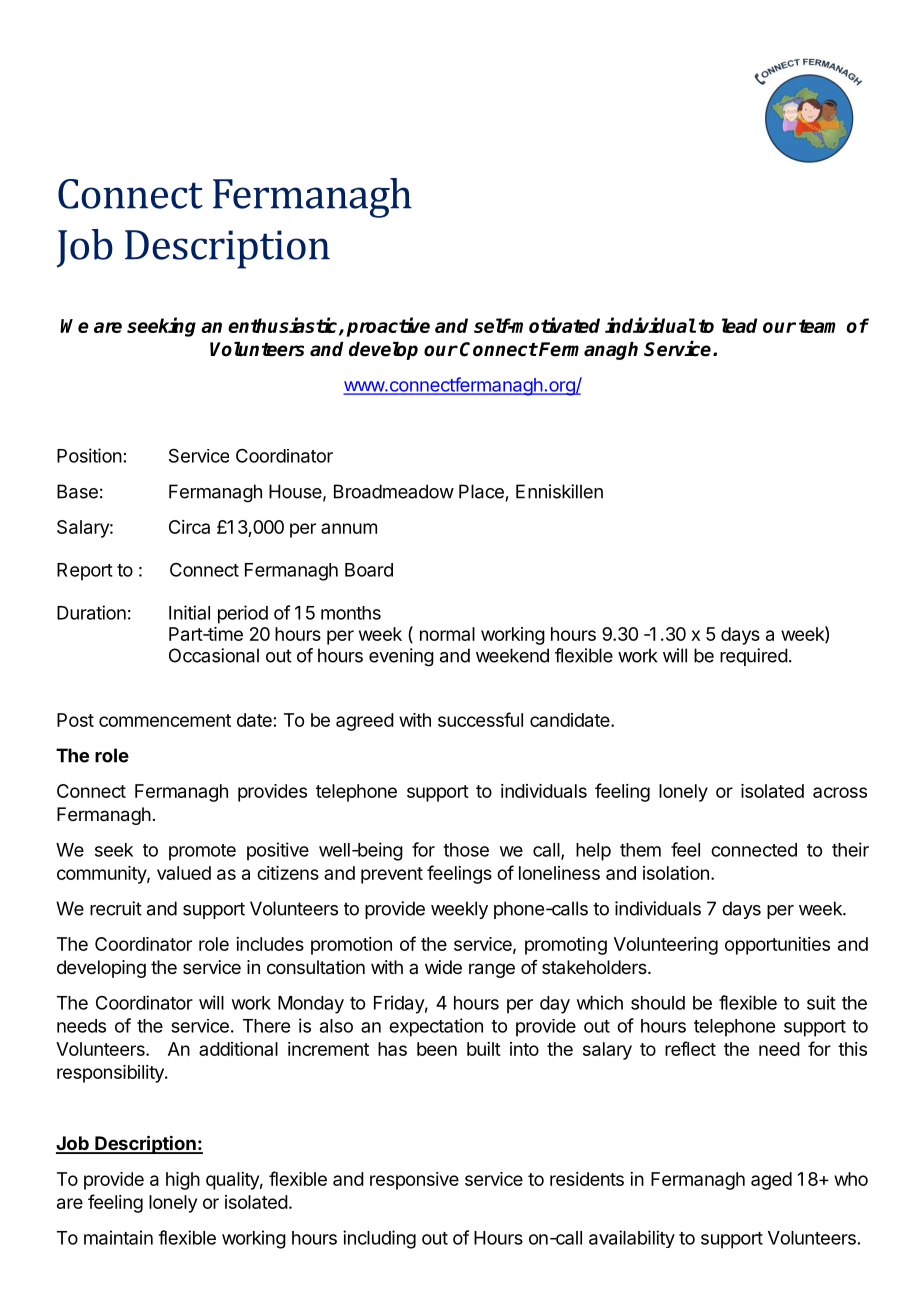 The width and height of the page is (924, 1308). What do you see at coordinates (739, 325) in the page?
I see `lead` at bounding box center [739, 325].
